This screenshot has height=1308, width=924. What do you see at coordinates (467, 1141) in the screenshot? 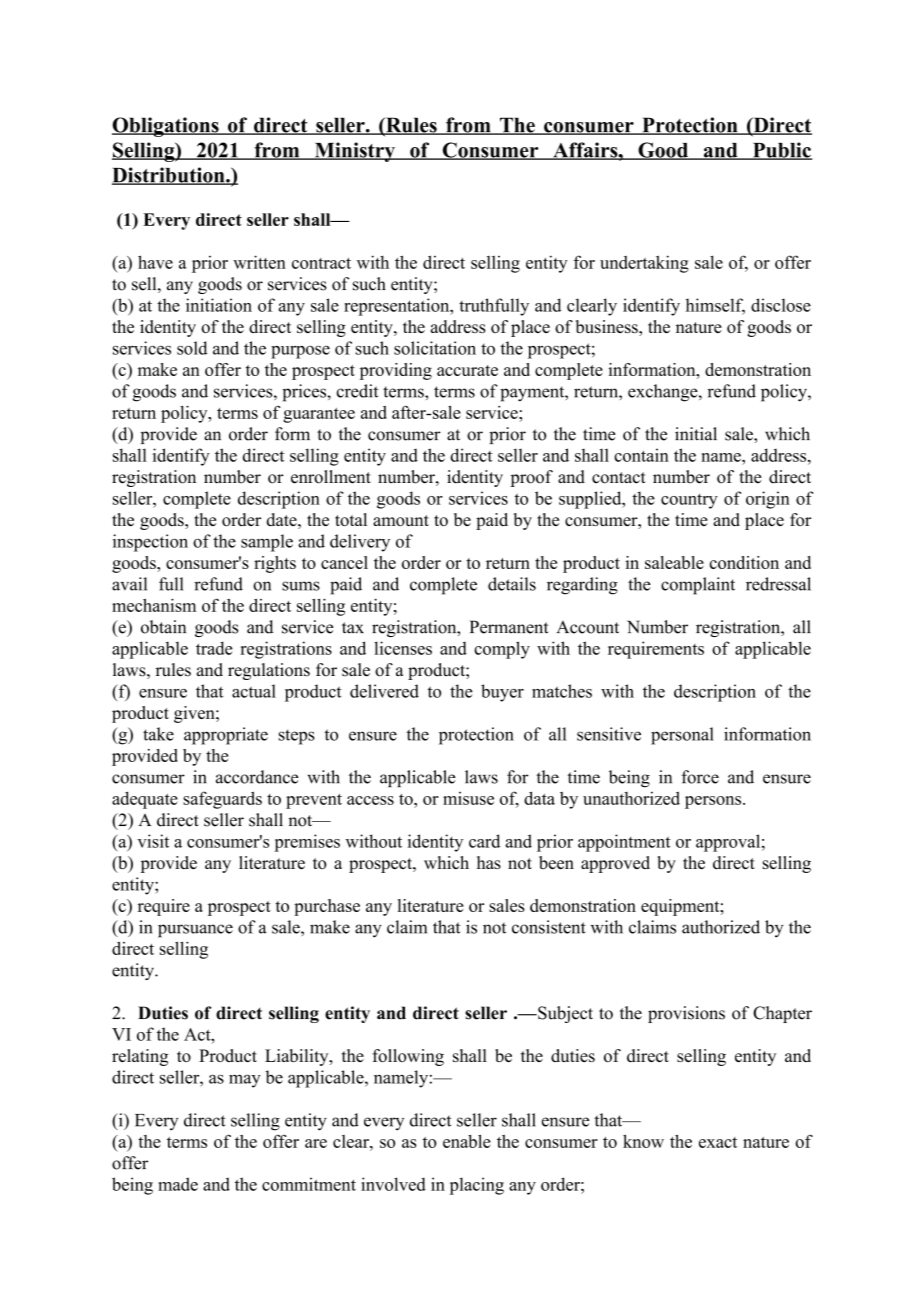
I see `enable` at bounding box center [467, 1141].
